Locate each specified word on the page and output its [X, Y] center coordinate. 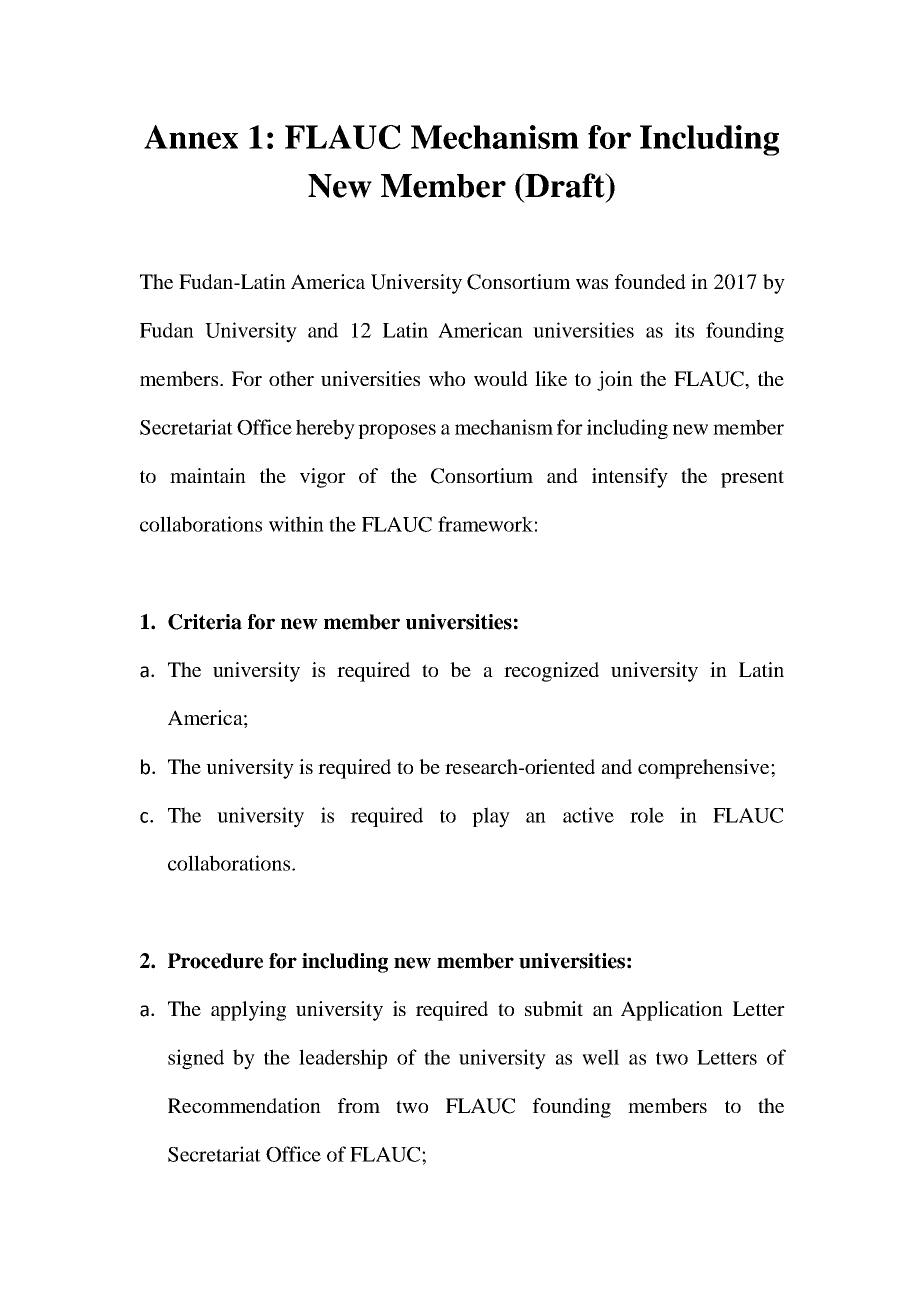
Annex [191, 137]
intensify [630, 478]
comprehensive [705, 769]
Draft [565, 185]
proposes [397, 431]
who [447, 378]
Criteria [205, 622]
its [684, 330]
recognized [551, 672]
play [491, 817]
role [647, 815]
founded [650, 281]
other [291, 378]
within [296, 524]
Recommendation [244, 1105]
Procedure [215, 961]
